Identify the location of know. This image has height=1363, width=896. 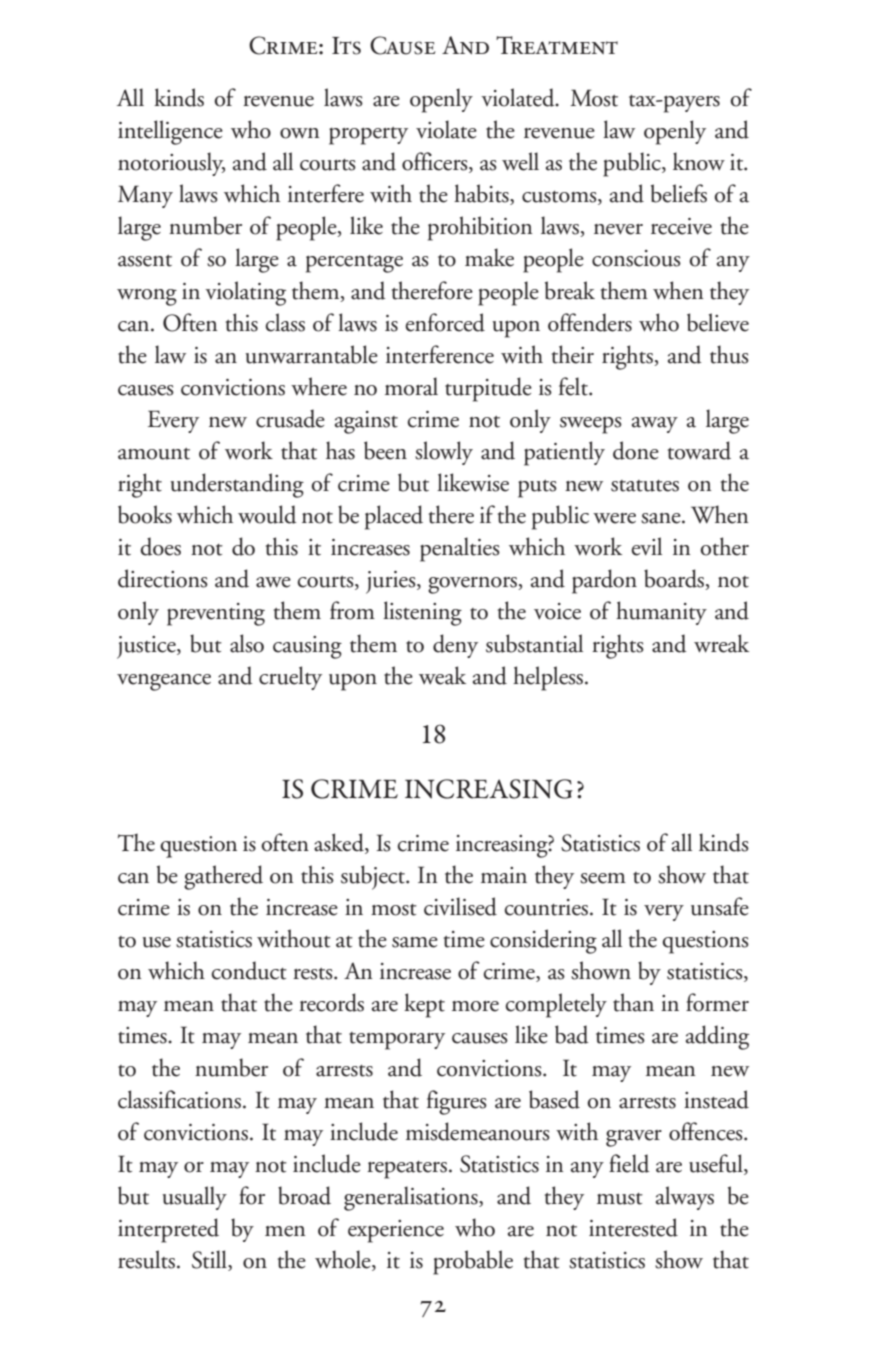
(699, 161).
